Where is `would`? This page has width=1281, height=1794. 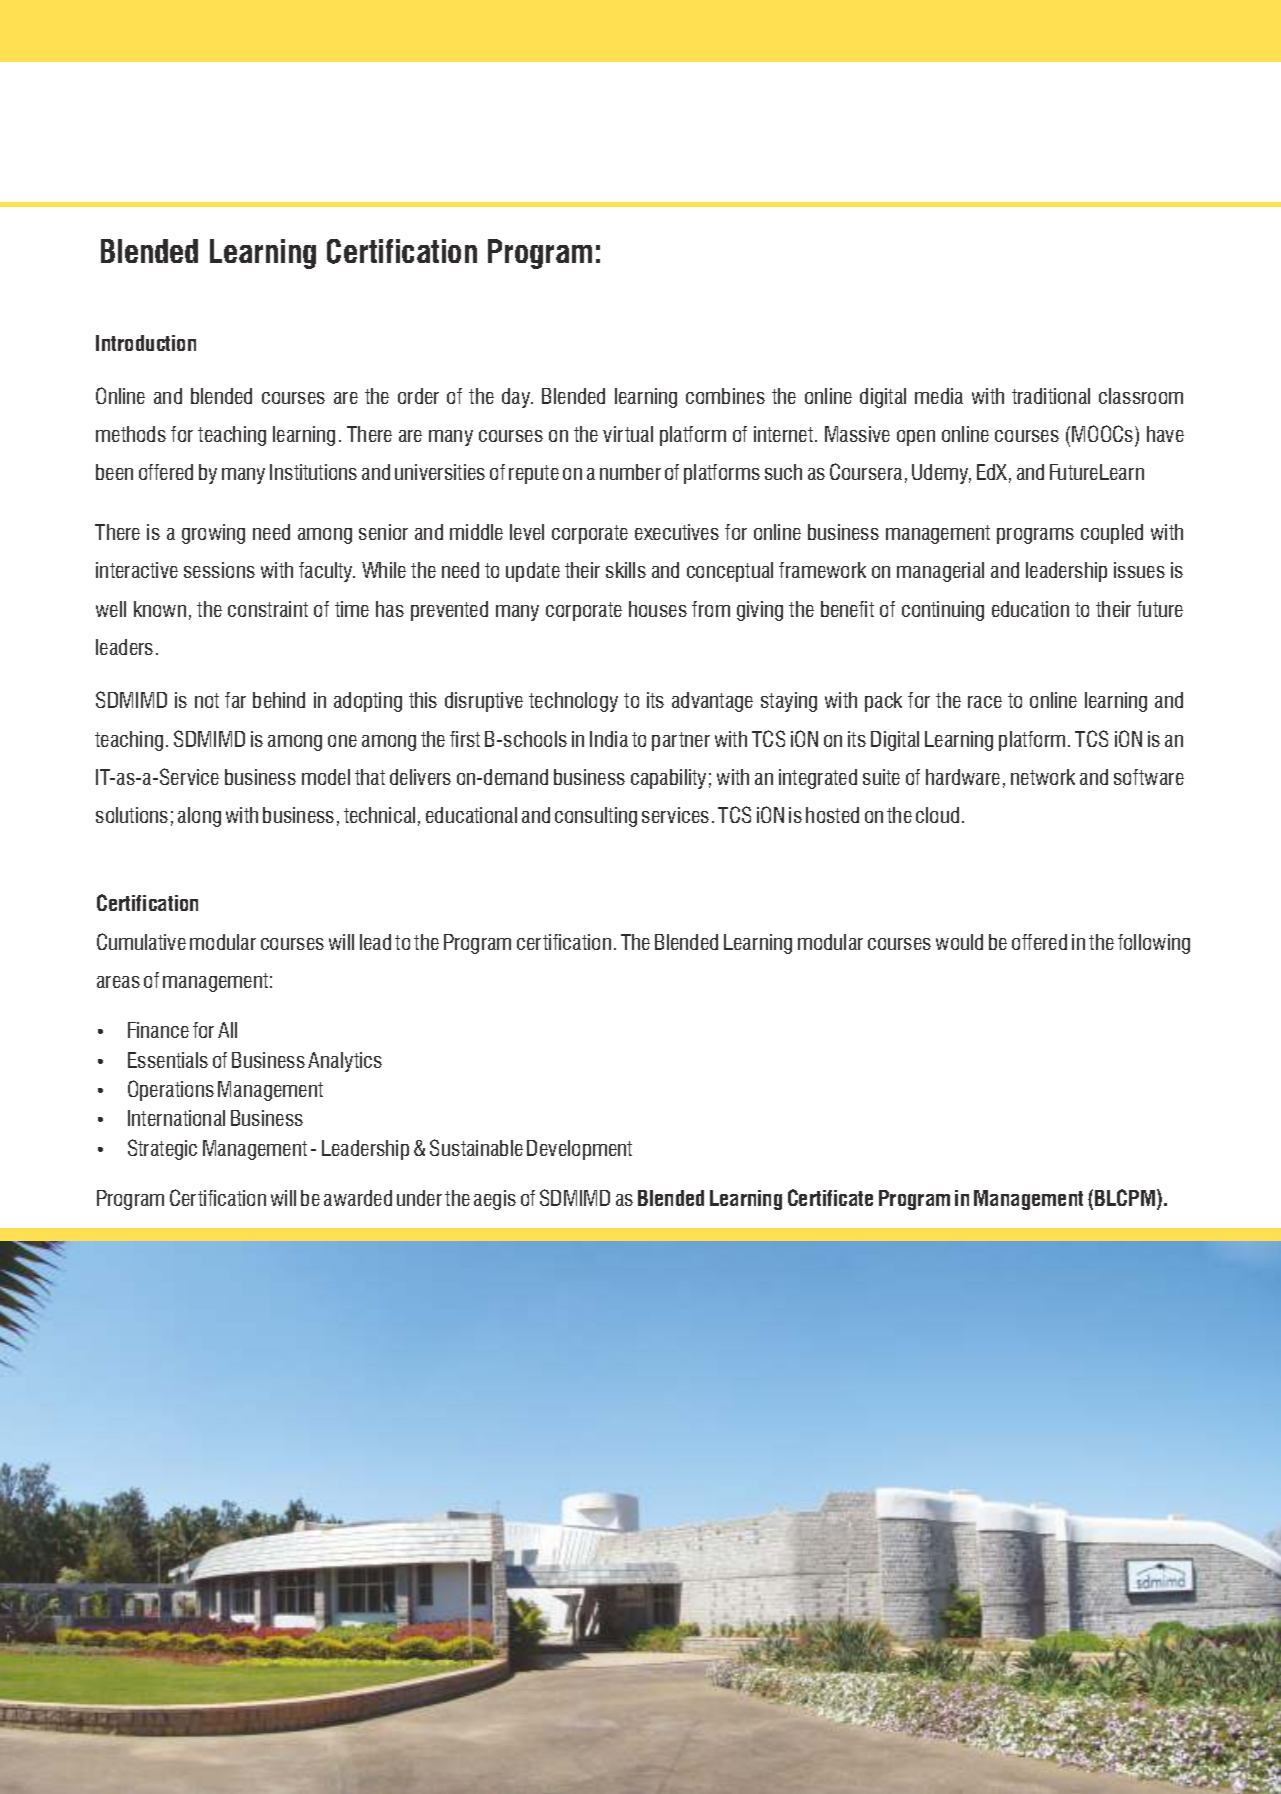 would is located at coordinates (959, 942).
